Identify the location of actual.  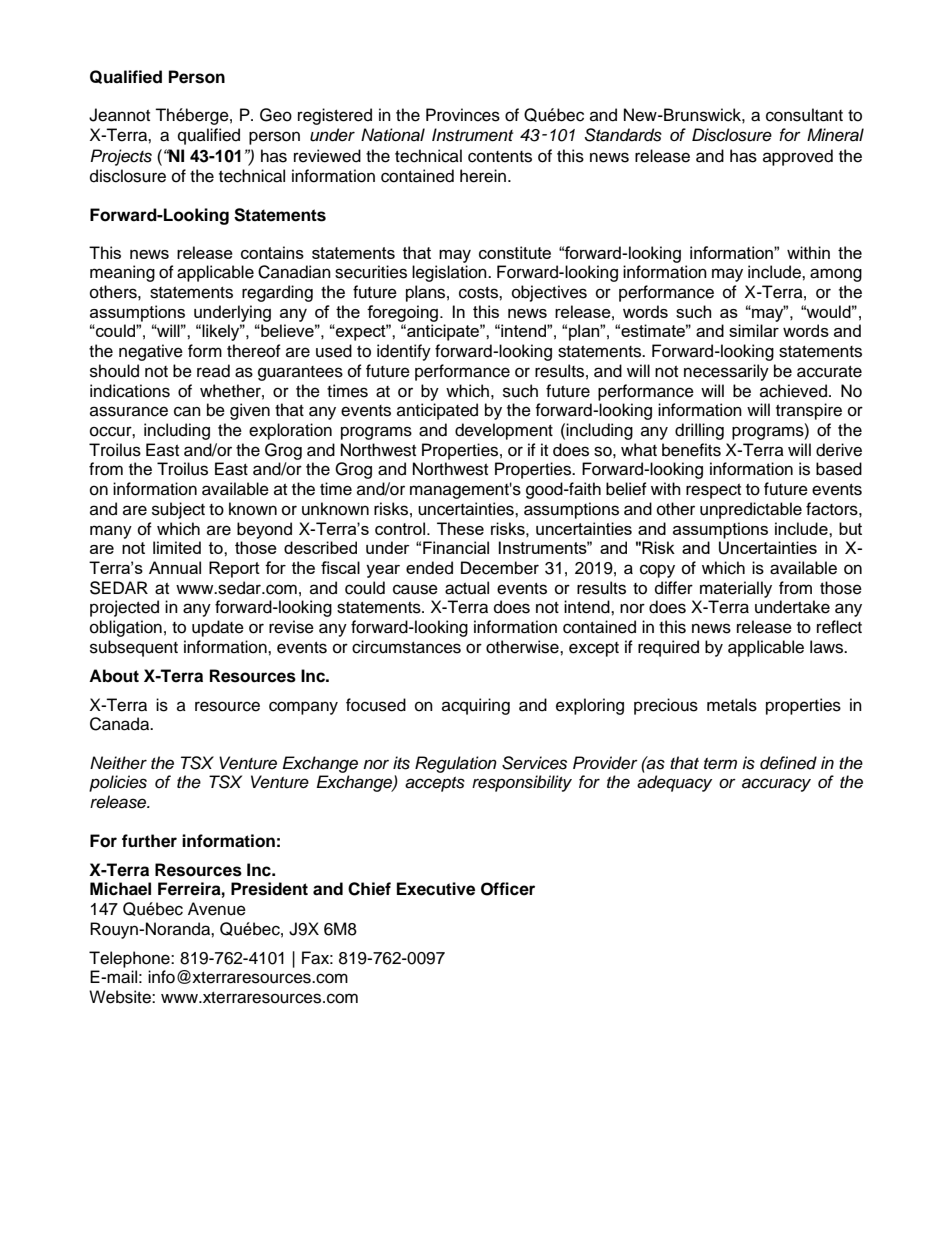
(467, 588).
